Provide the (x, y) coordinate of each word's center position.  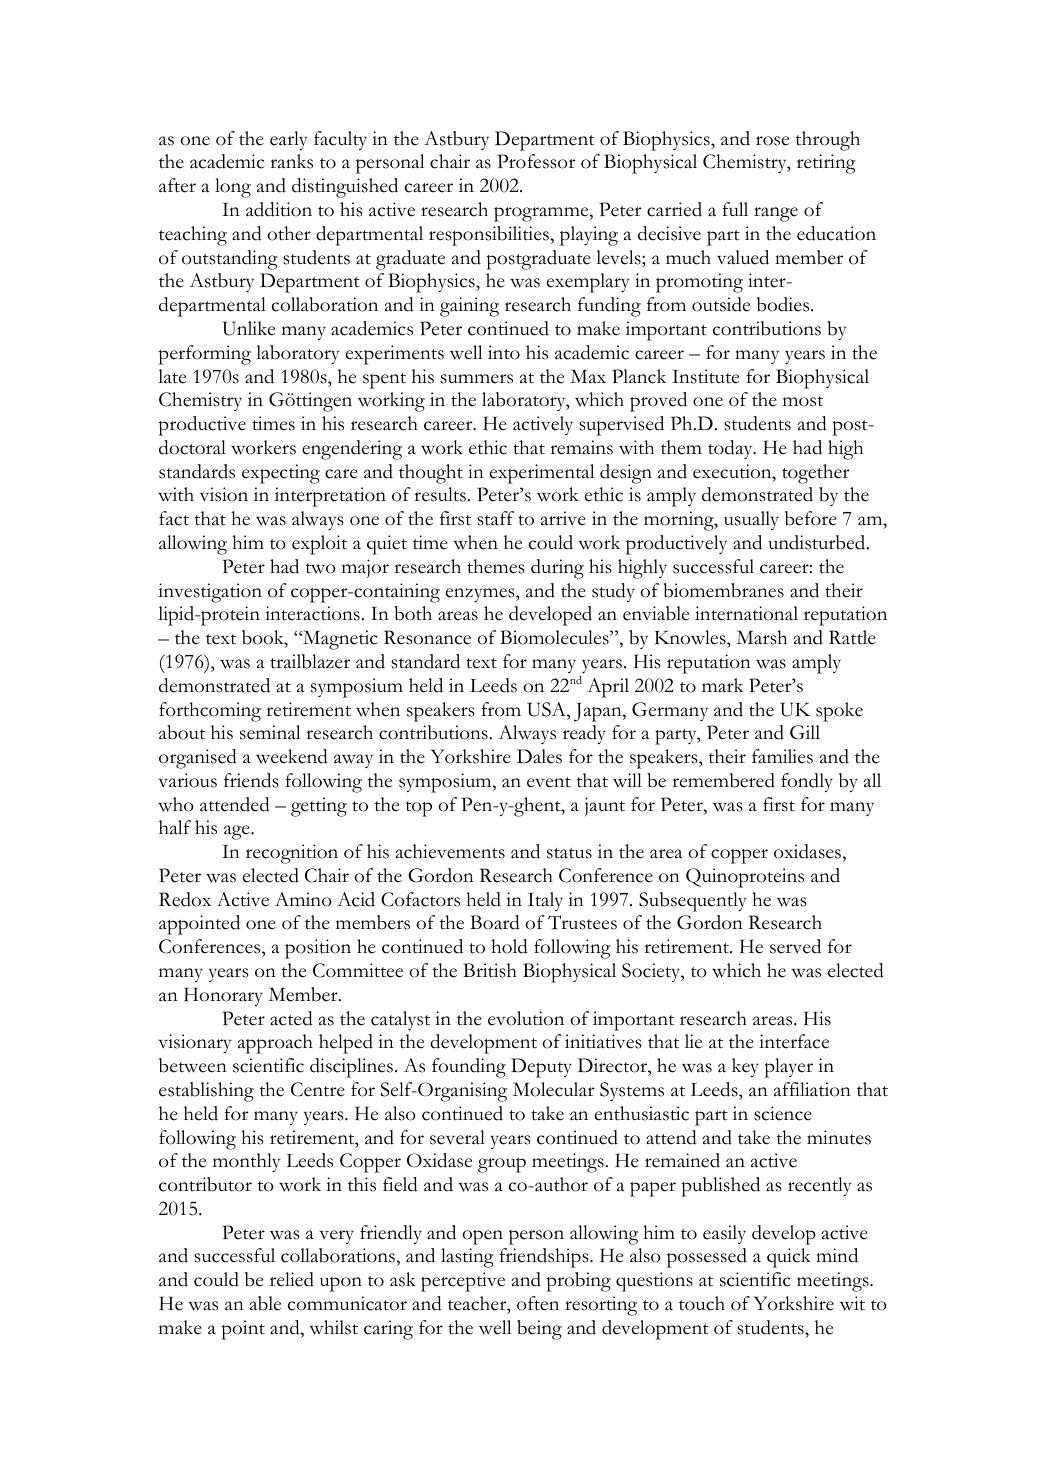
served (795, 946)
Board (495, 922)
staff (495, 518)
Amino (303, 899)
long (233, 188)
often (538, 1303)
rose (772, 141)
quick (789, 1258)
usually (751, 520)
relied (292, 1279)
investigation (210, 593)
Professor (536, 161)
